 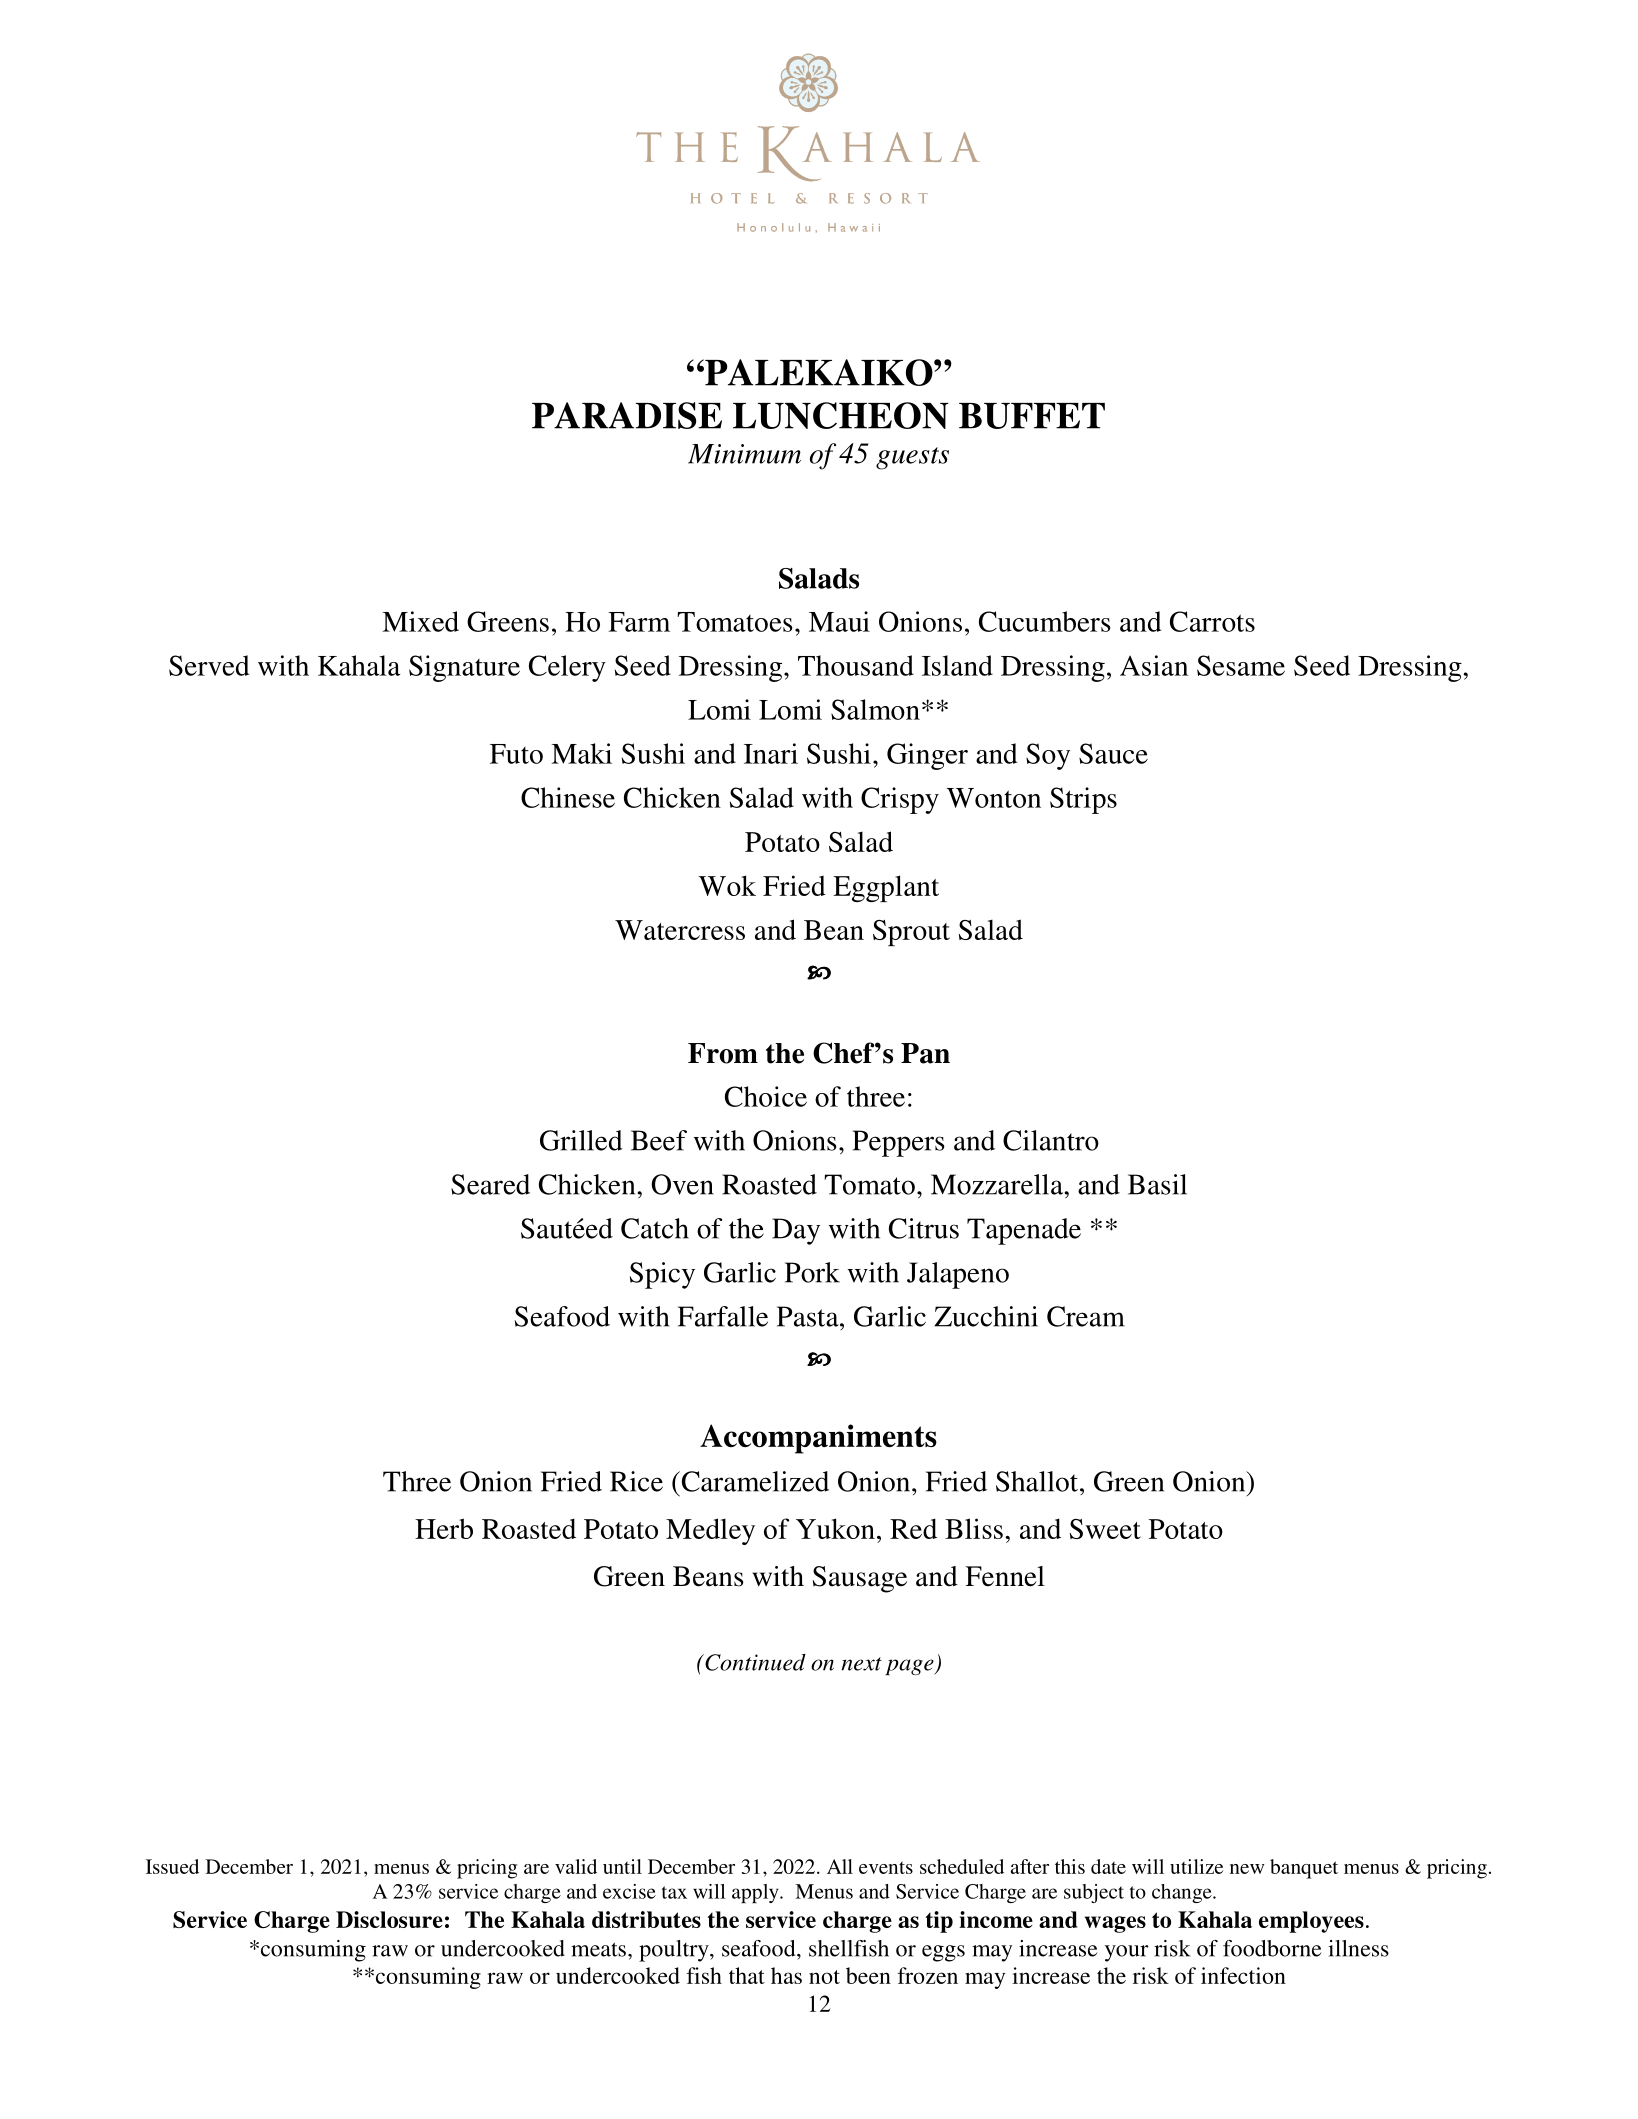 I want to click on Chinese, so click(x=568, y=797).
